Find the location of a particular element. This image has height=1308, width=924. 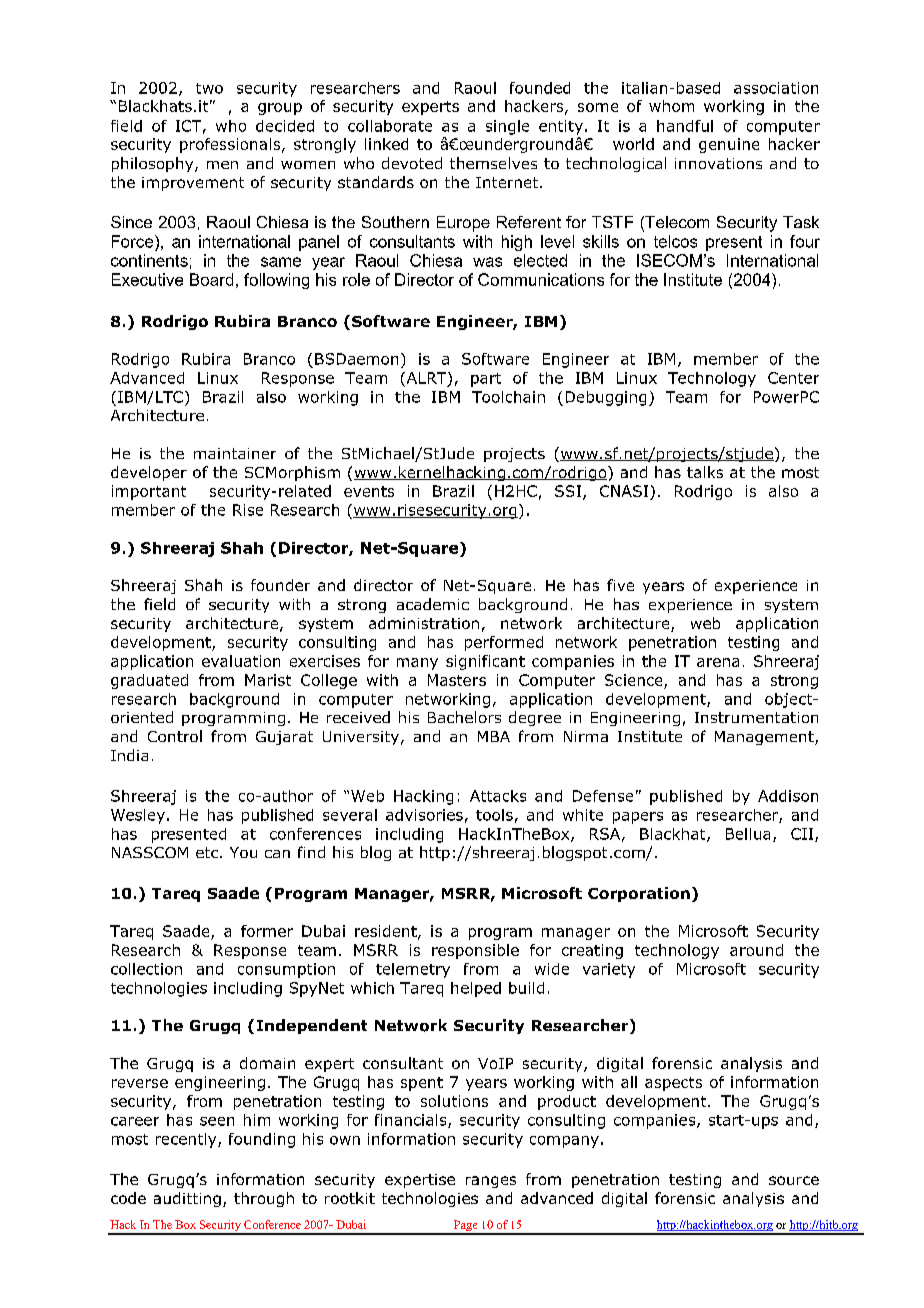

genuine is located at coordinates (729, 145).
